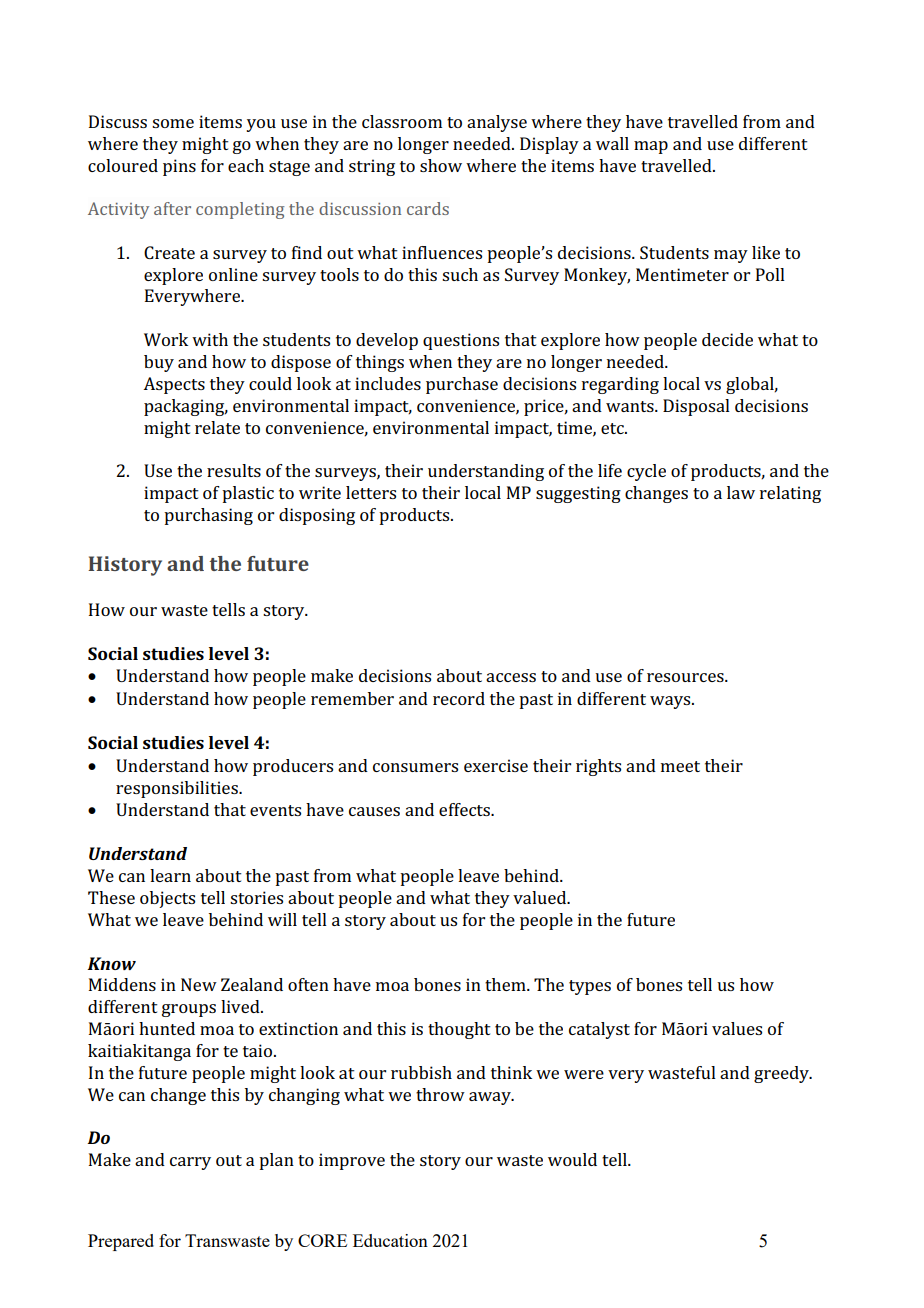 The width and height of the screenshot is (924, 1308). What do you see at coordinates (680, 766) in the screenshot?
I see `meet` at bounding box center [680, 766].
